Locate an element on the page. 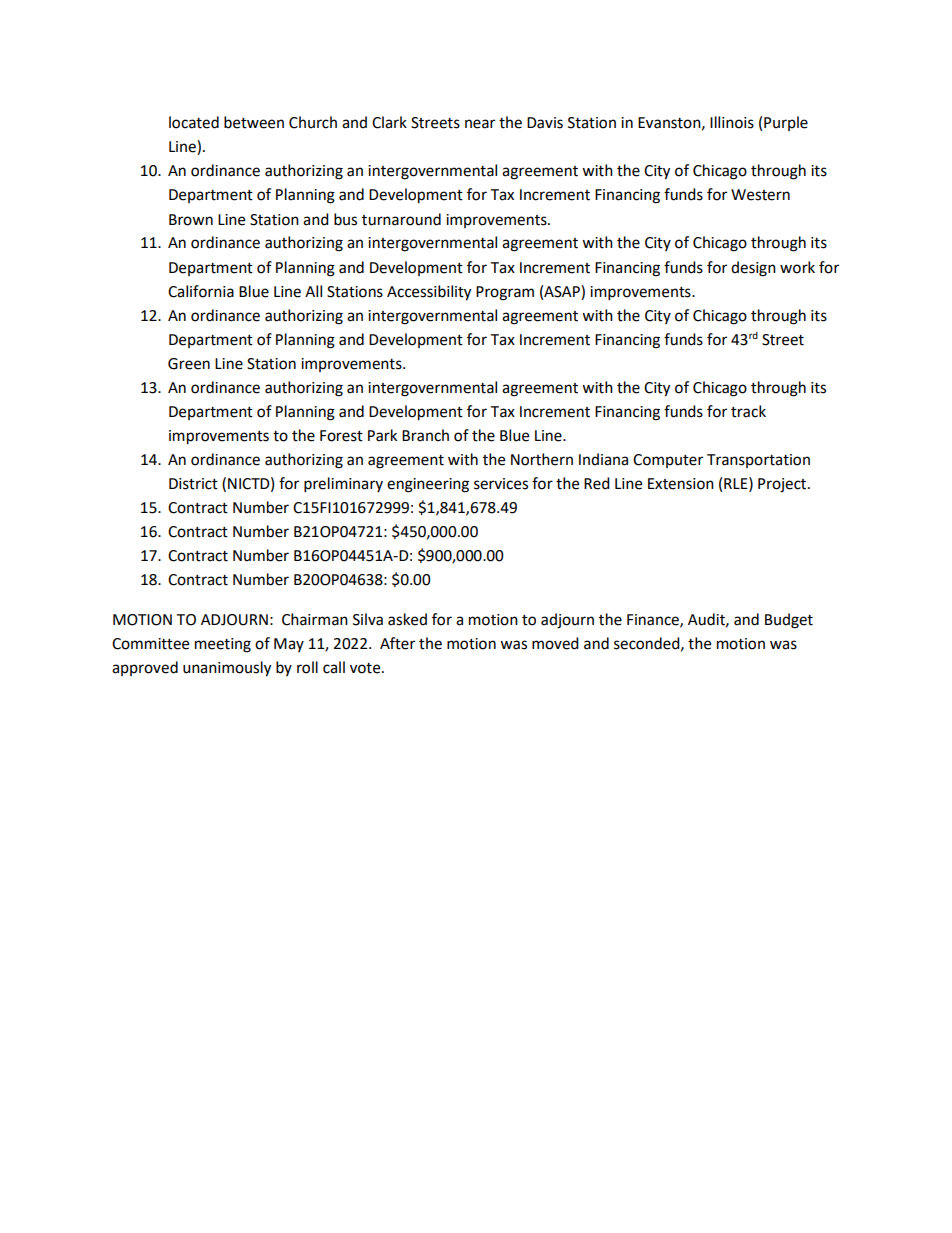 Image resolution: width=952 pixels, height=1233 pixels. Branch is located at coordinates (425, 435).
